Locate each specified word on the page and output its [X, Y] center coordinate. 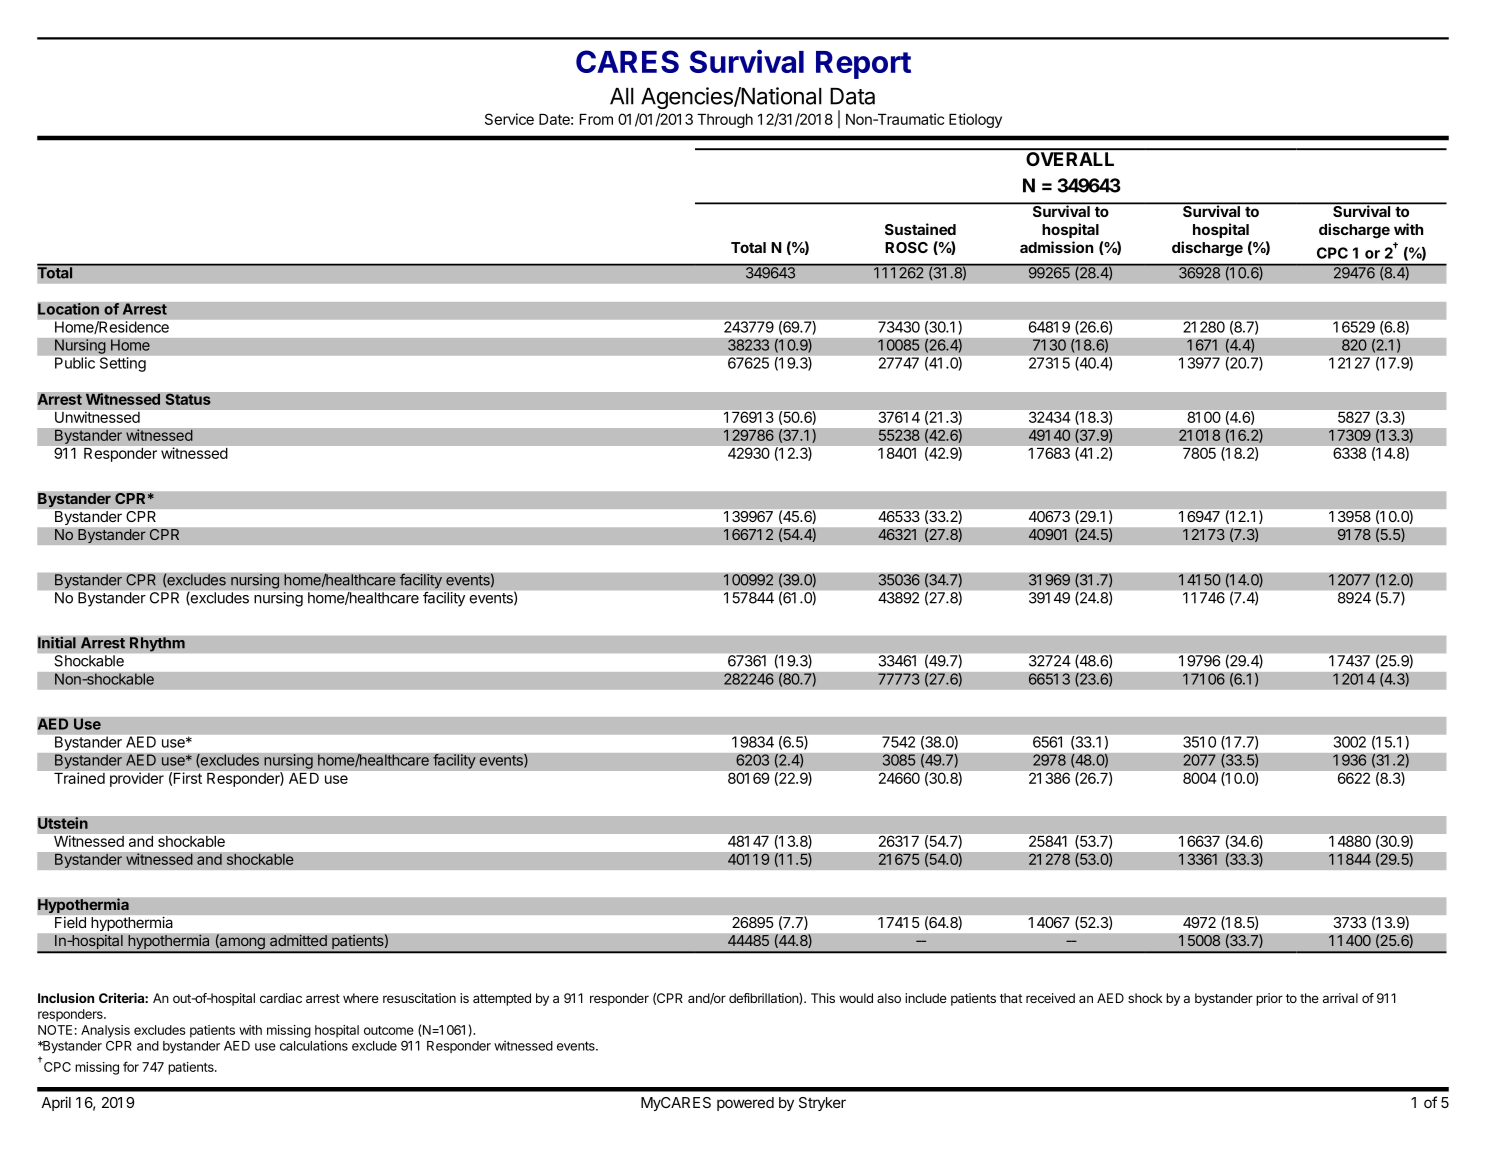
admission [1056, 247]
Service [509, 119]
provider [137, 779]
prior [1269, 999]
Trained [79, 778]
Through [725, 120]
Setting [123, 364]
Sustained [920, 229]
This [823, 998]
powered [745, 1104]
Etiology [975, 120]
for [131, 1066]
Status [188, 399]
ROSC [906, 247]
